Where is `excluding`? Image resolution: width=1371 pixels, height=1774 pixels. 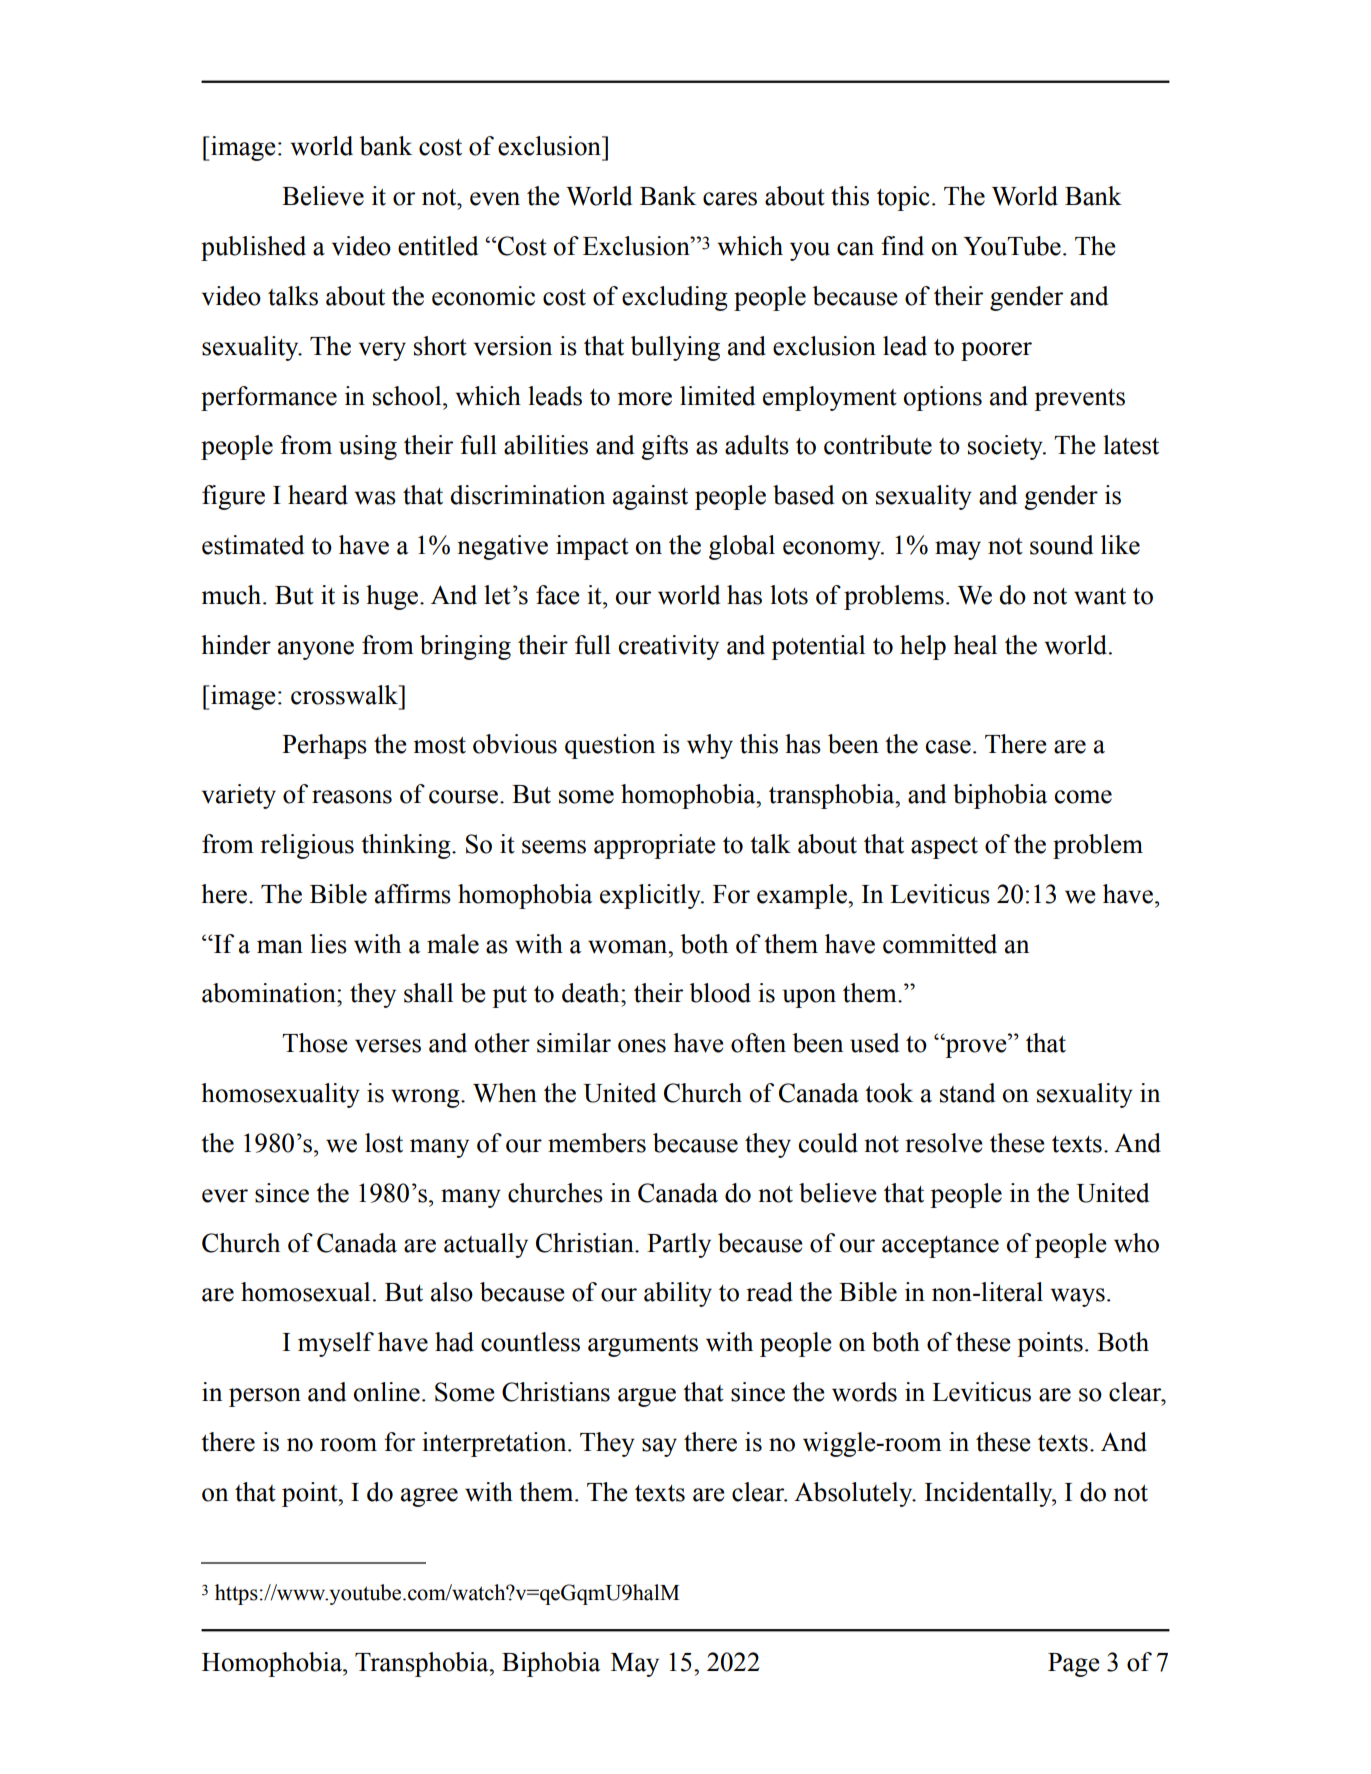 excluding is located at coordinates (675, 298).
